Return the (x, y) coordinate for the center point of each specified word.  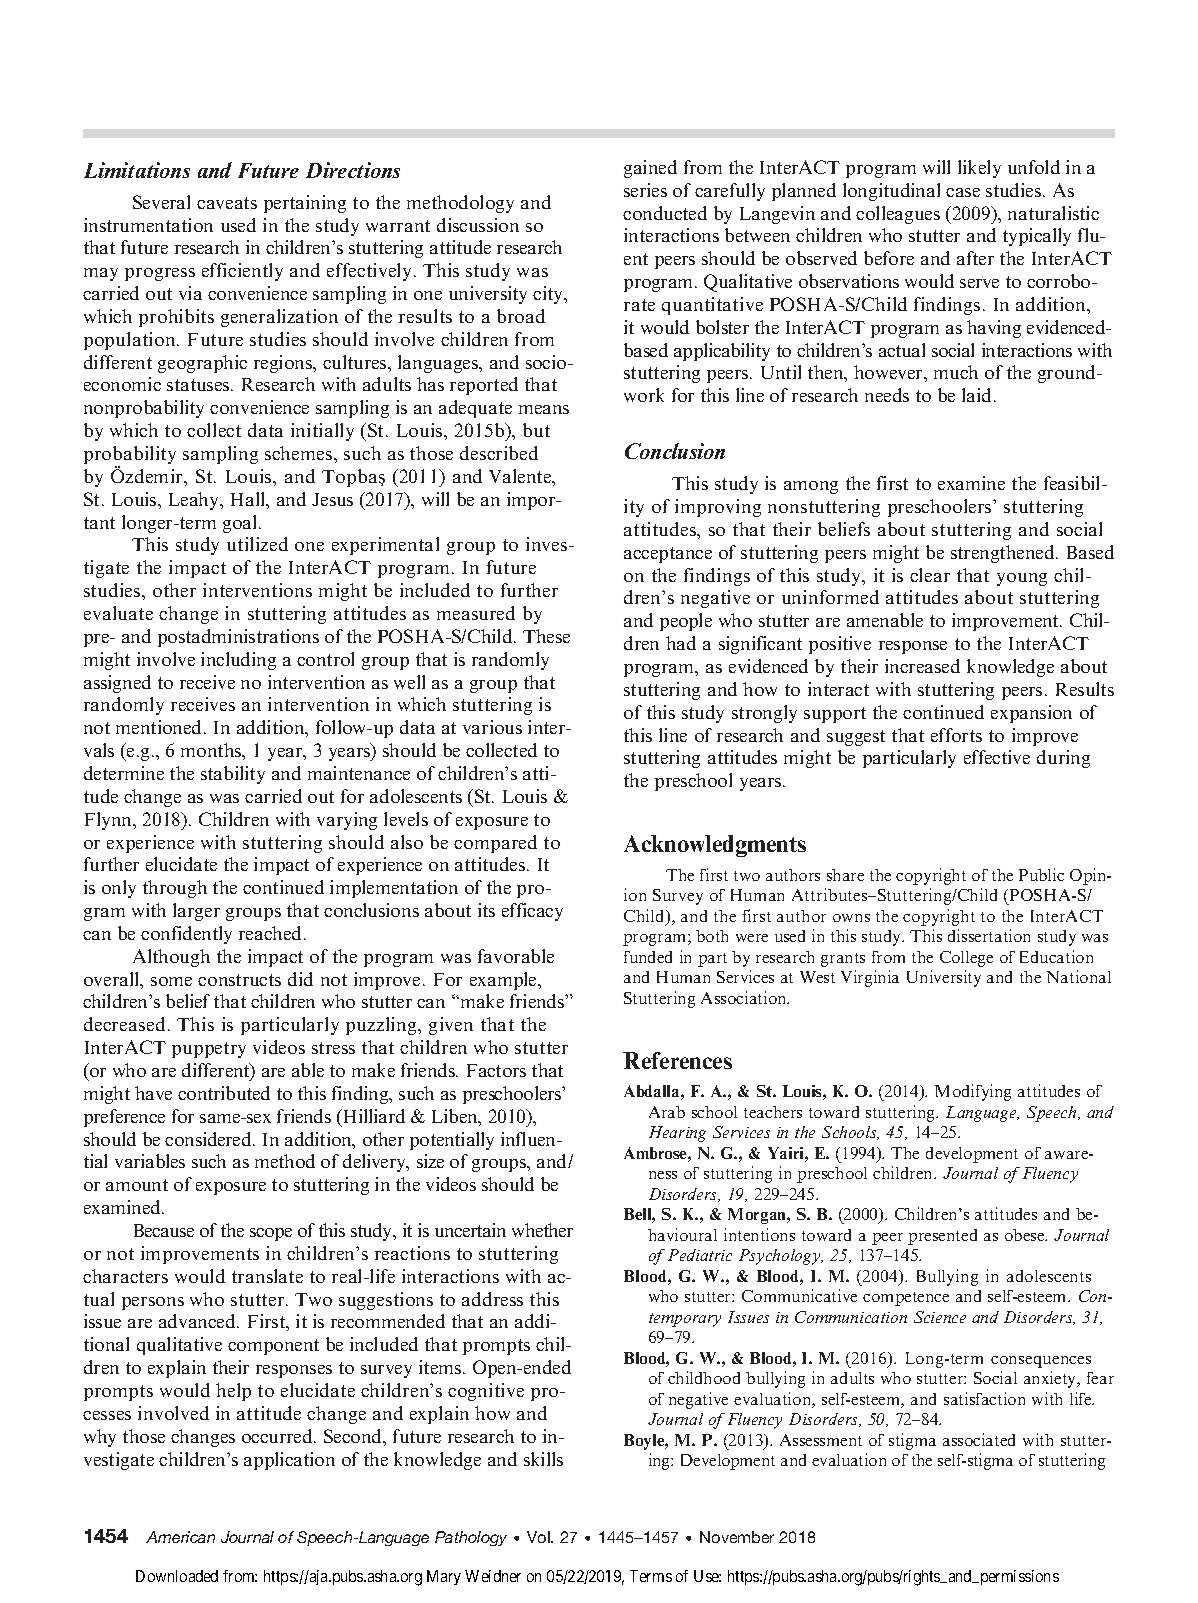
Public (1041, 874)
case (963, 192)
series (645, 190)
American (180, 1537)
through (175, 889)
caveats (227, 203)
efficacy (532, 912)
